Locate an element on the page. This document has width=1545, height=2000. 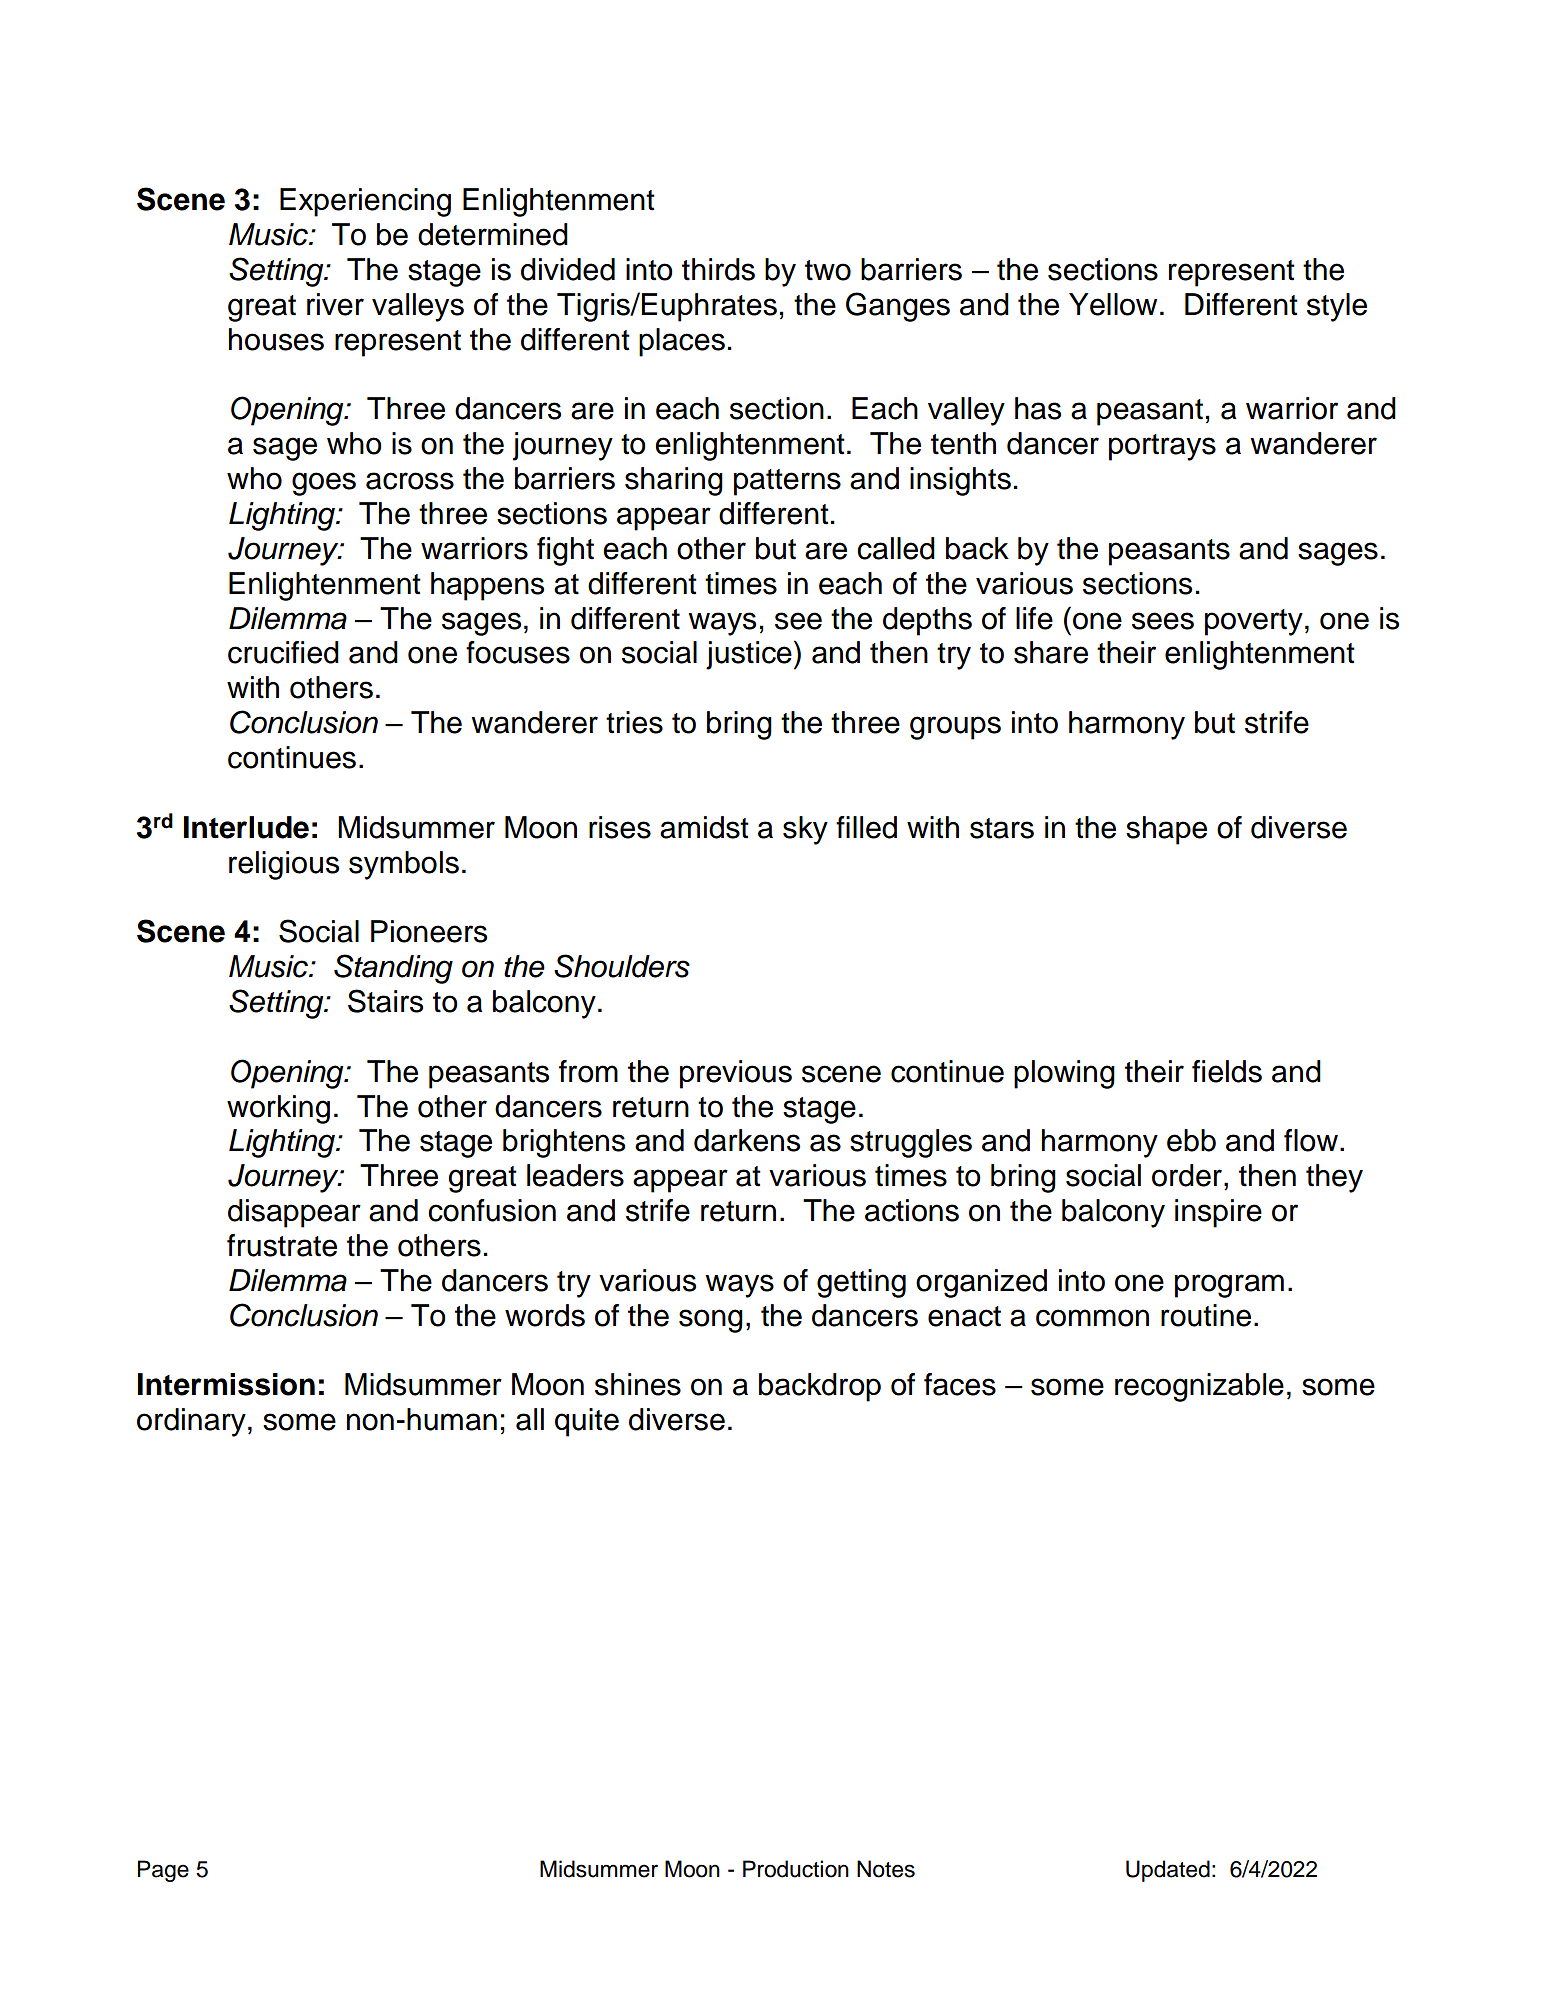
justice is located at coordinates (749, 655).
